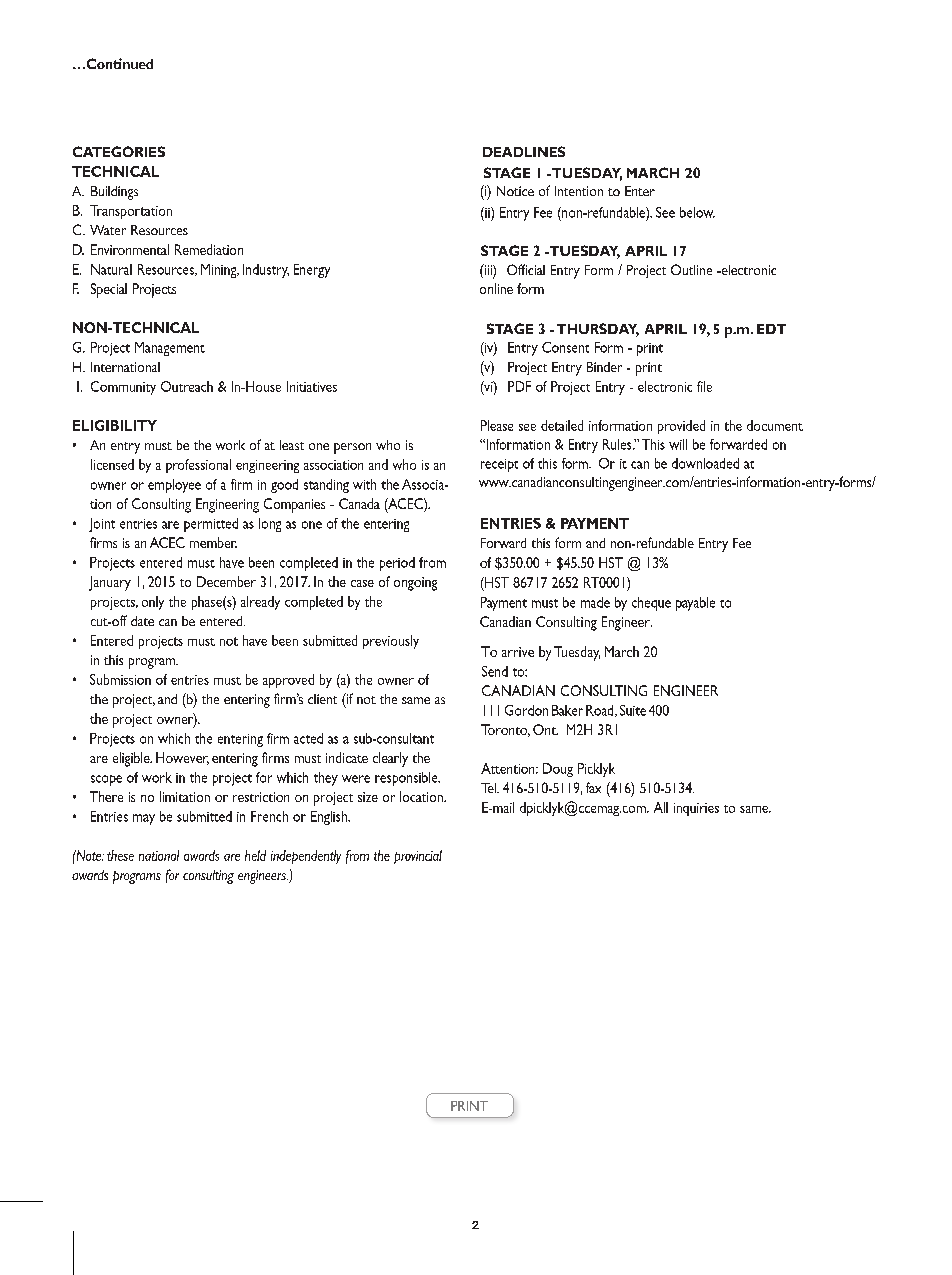 The width and height of the screenshot is (952, 1275). What do you see at coordinates (524, 151) in the screenshot?
I see `DEADLINES` at bounding box center [524, 151].
